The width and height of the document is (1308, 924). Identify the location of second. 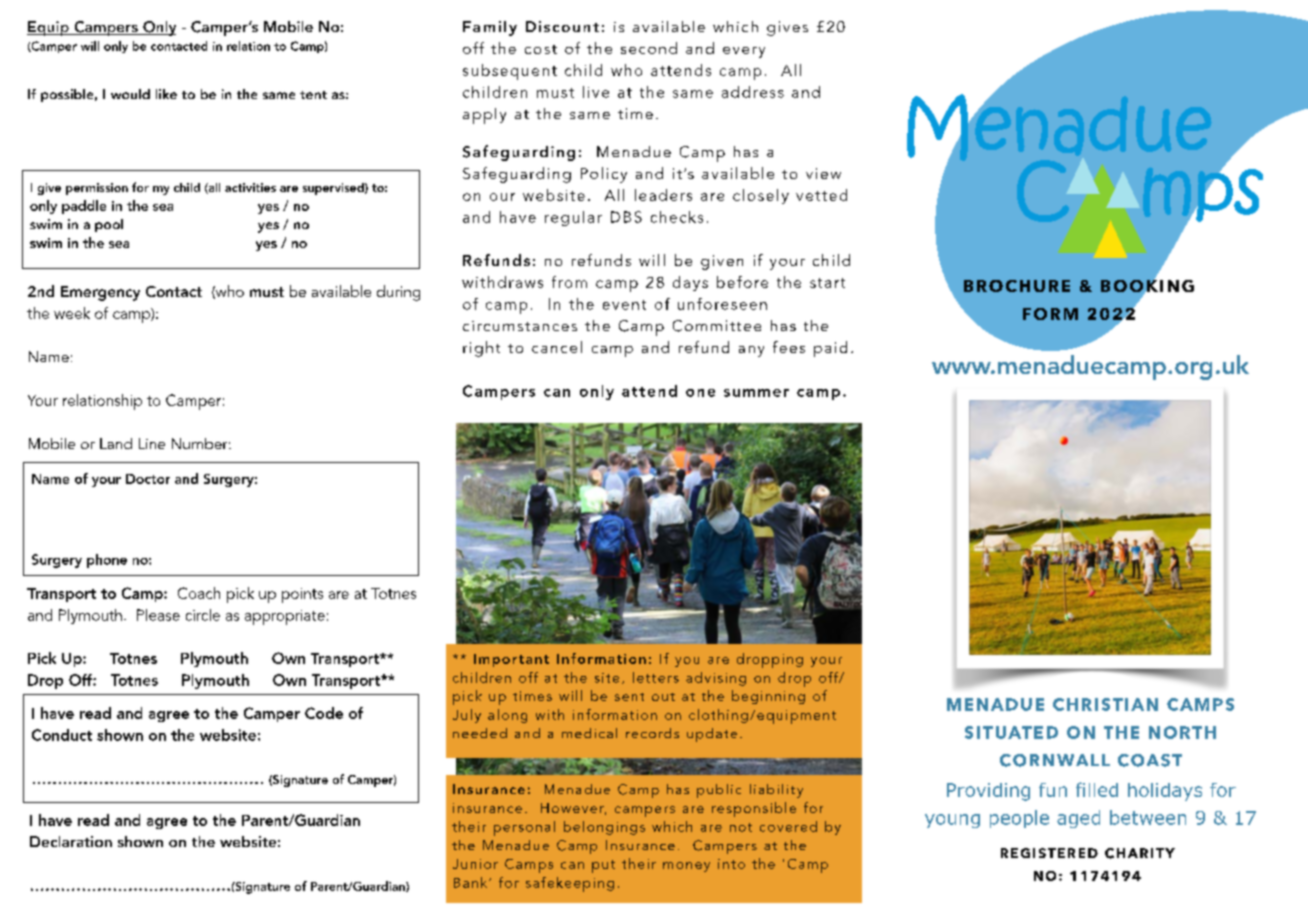
(649, 48).
